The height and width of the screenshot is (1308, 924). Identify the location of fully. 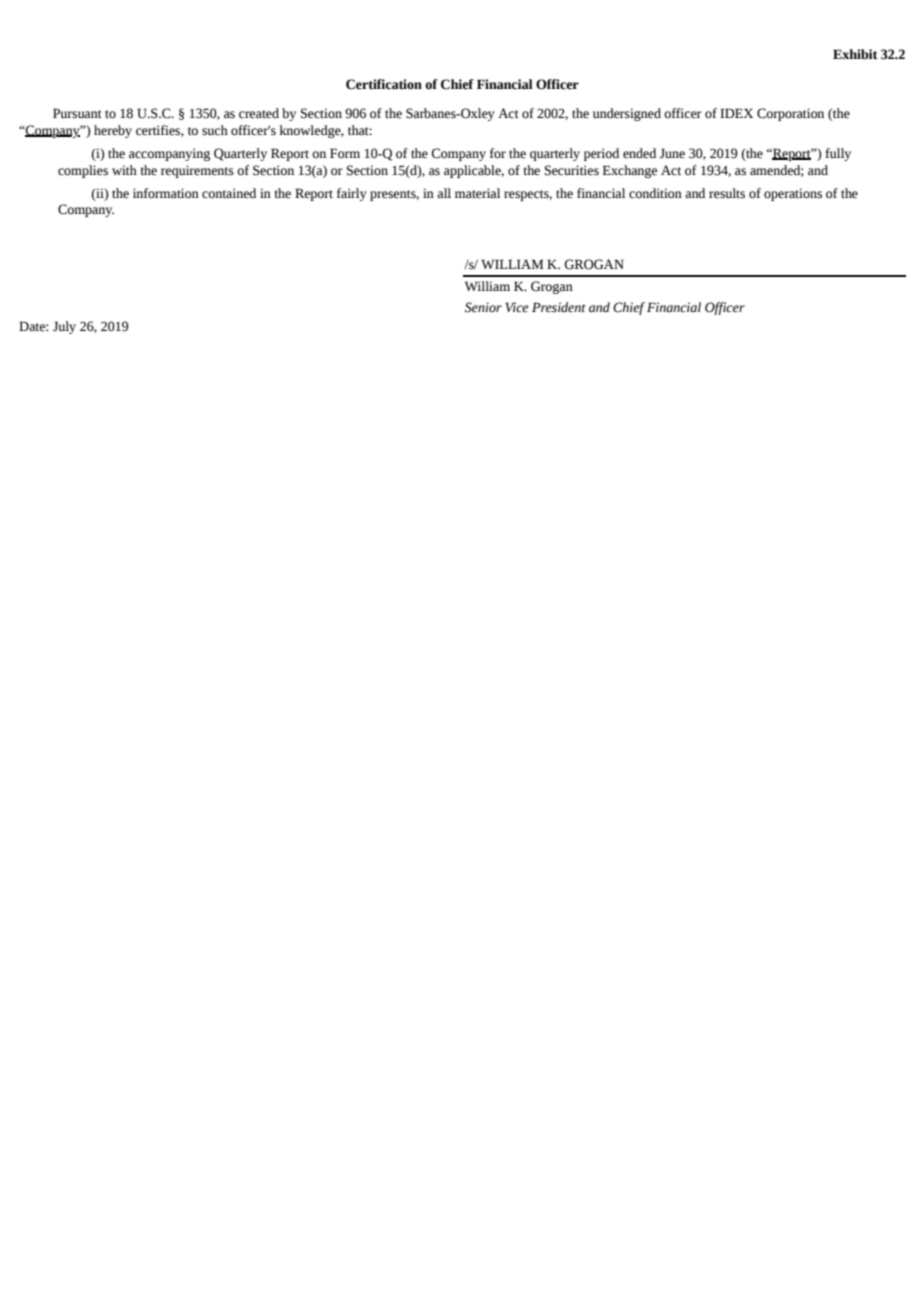
(838, 154).
